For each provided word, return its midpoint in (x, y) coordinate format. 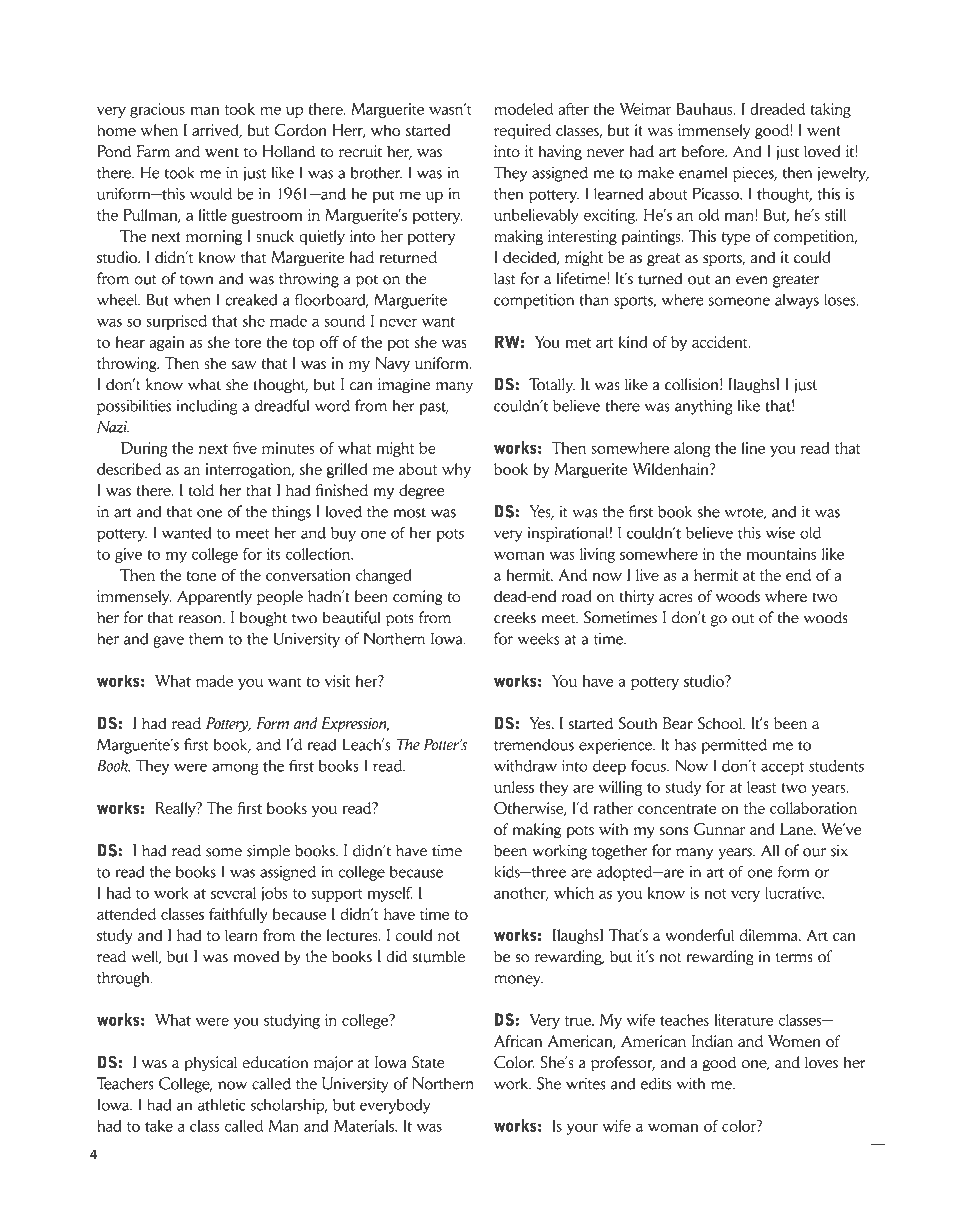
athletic (222, 1105)
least (761, 787)
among (235, 769)
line (753, 448)
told (201, 490)
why (456, 470)
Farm (153, 151)
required (522, 131)
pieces (754, 174)
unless (514, 787)
